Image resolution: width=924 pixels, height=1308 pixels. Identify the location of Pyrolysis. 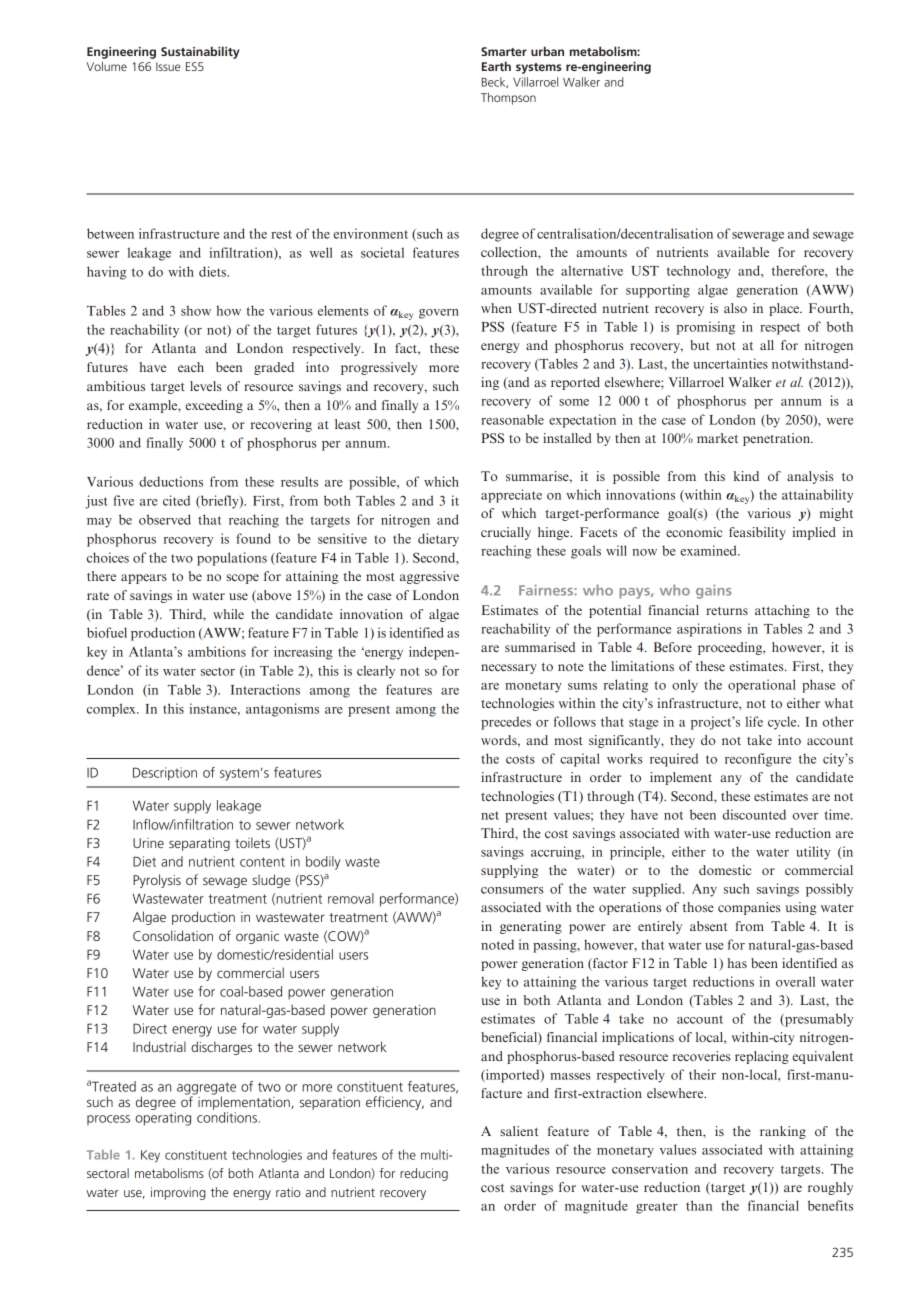
(157, 881).
